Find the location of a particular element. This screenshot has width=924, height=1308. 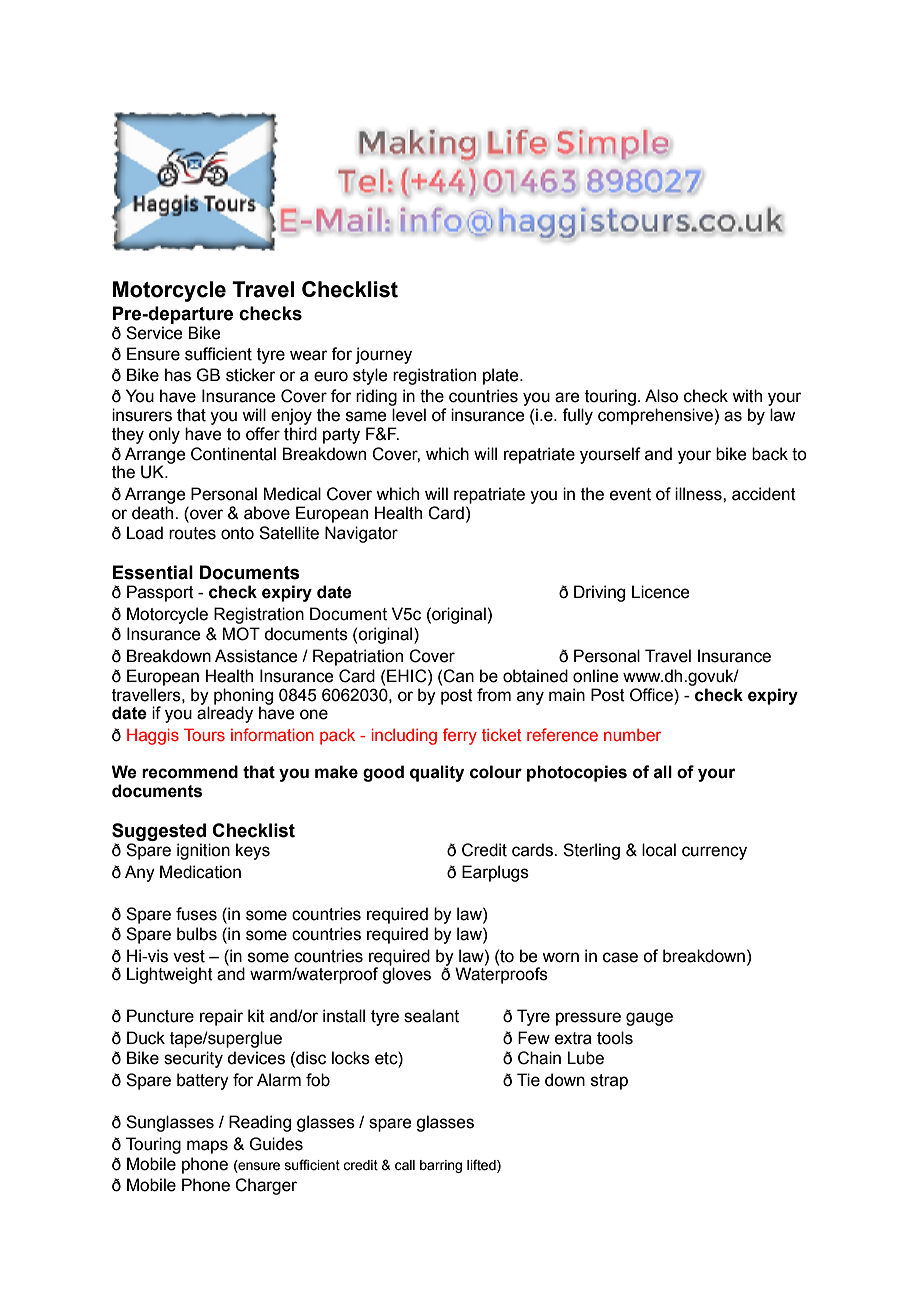

recommend is located at coordinates (190, 772).
